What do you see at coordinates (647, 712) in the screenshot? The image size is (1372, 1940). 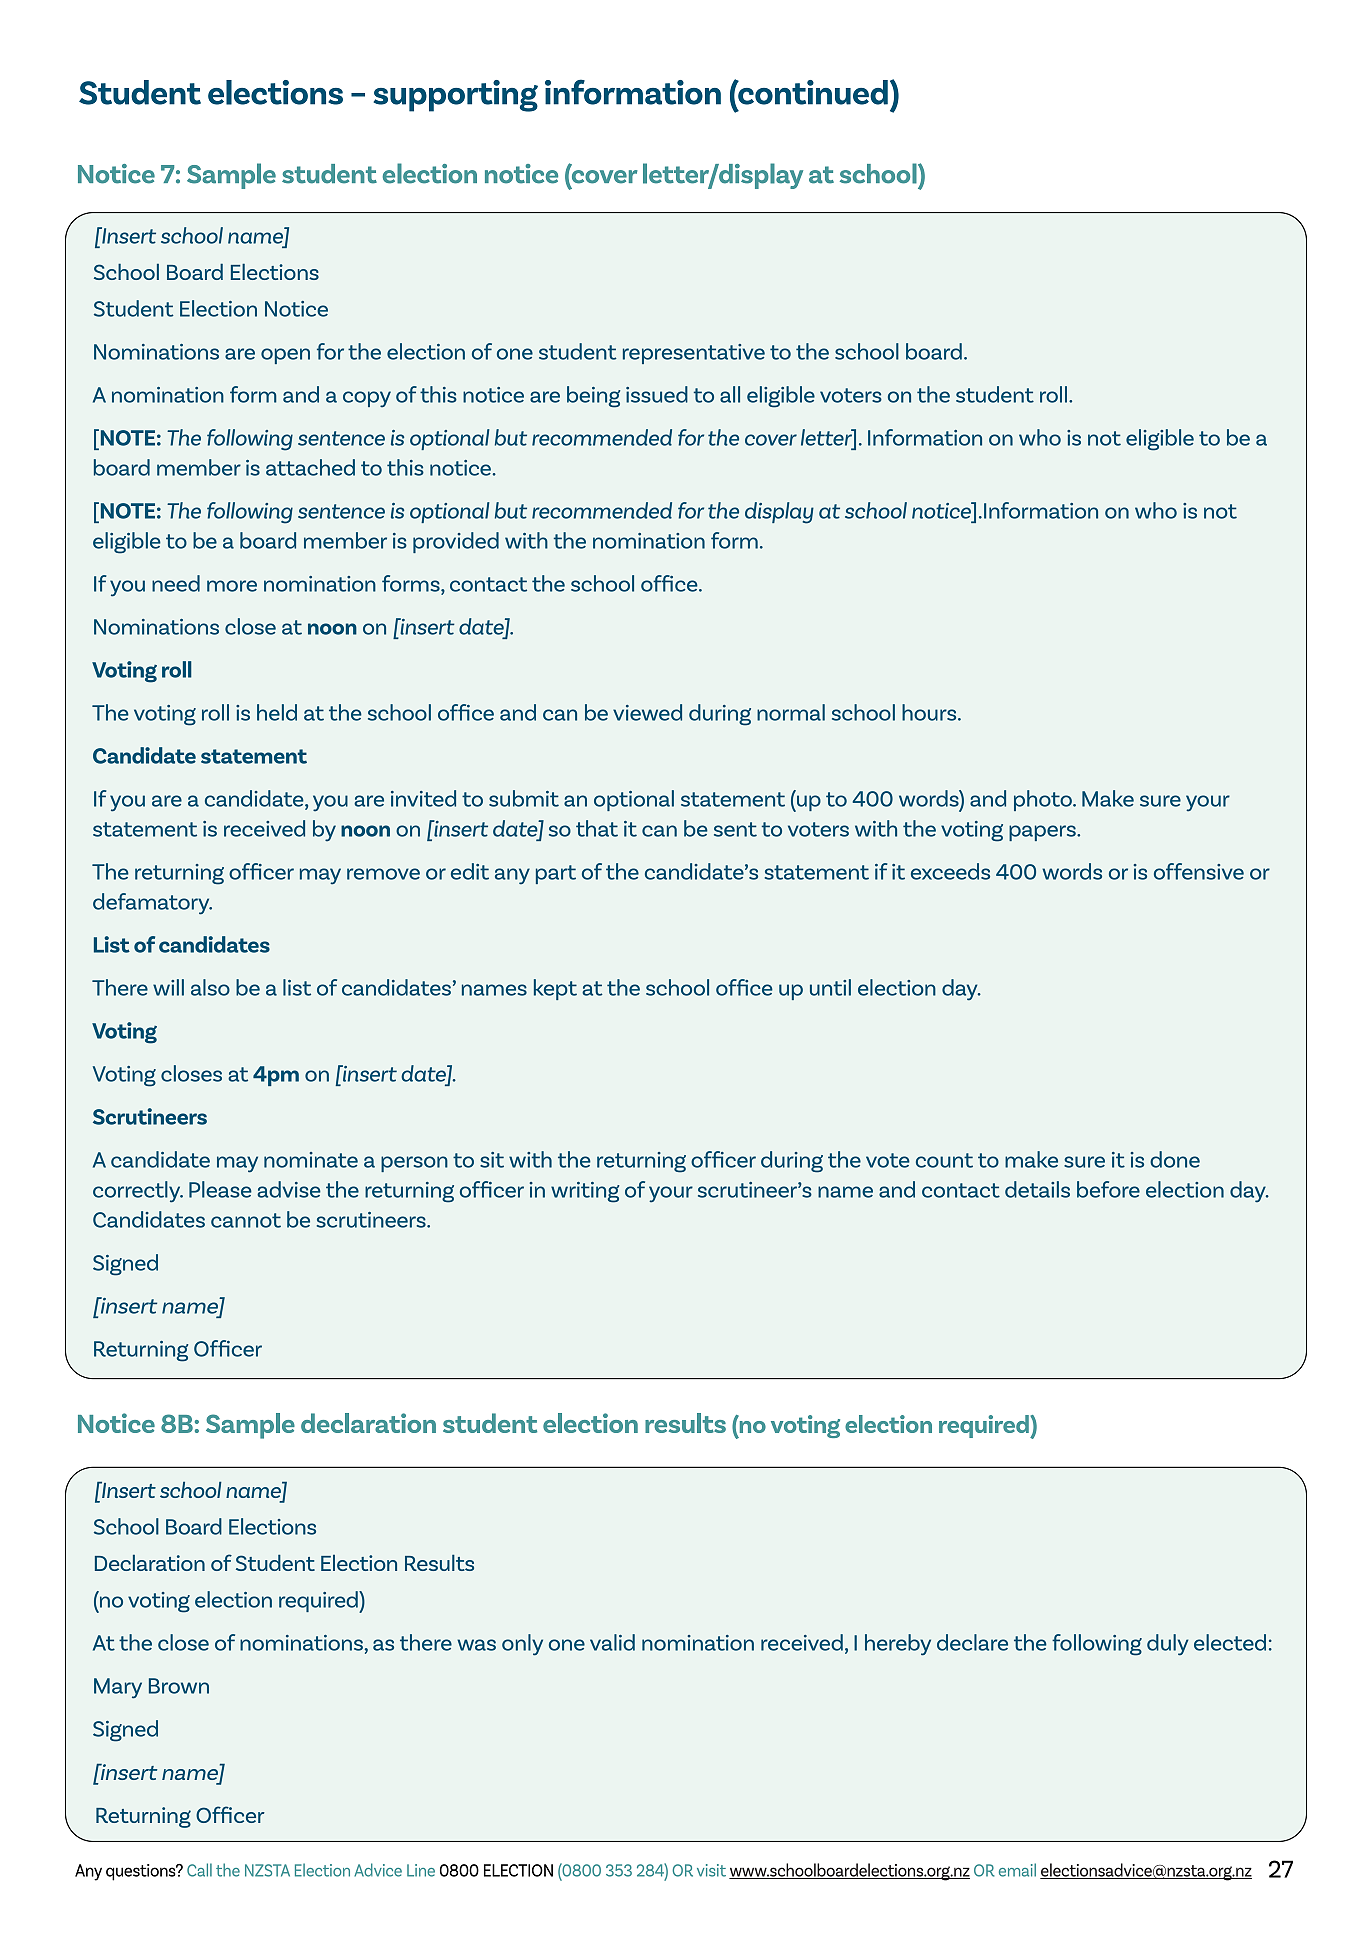 I see `viewed` at bounding box center [647, 712].
